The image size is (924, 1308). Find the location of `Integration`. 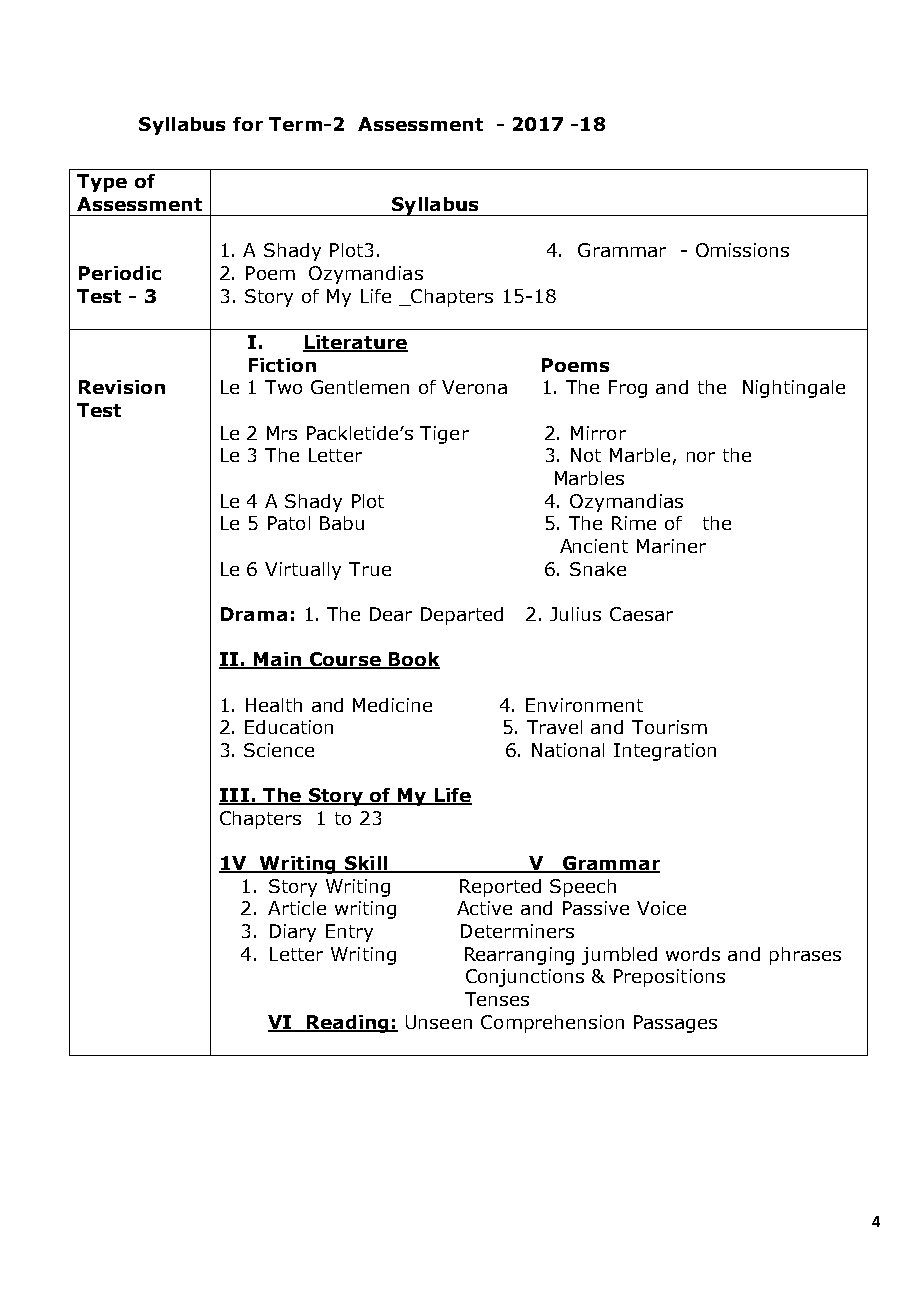

Integration is located at coordinates (665, 752).
